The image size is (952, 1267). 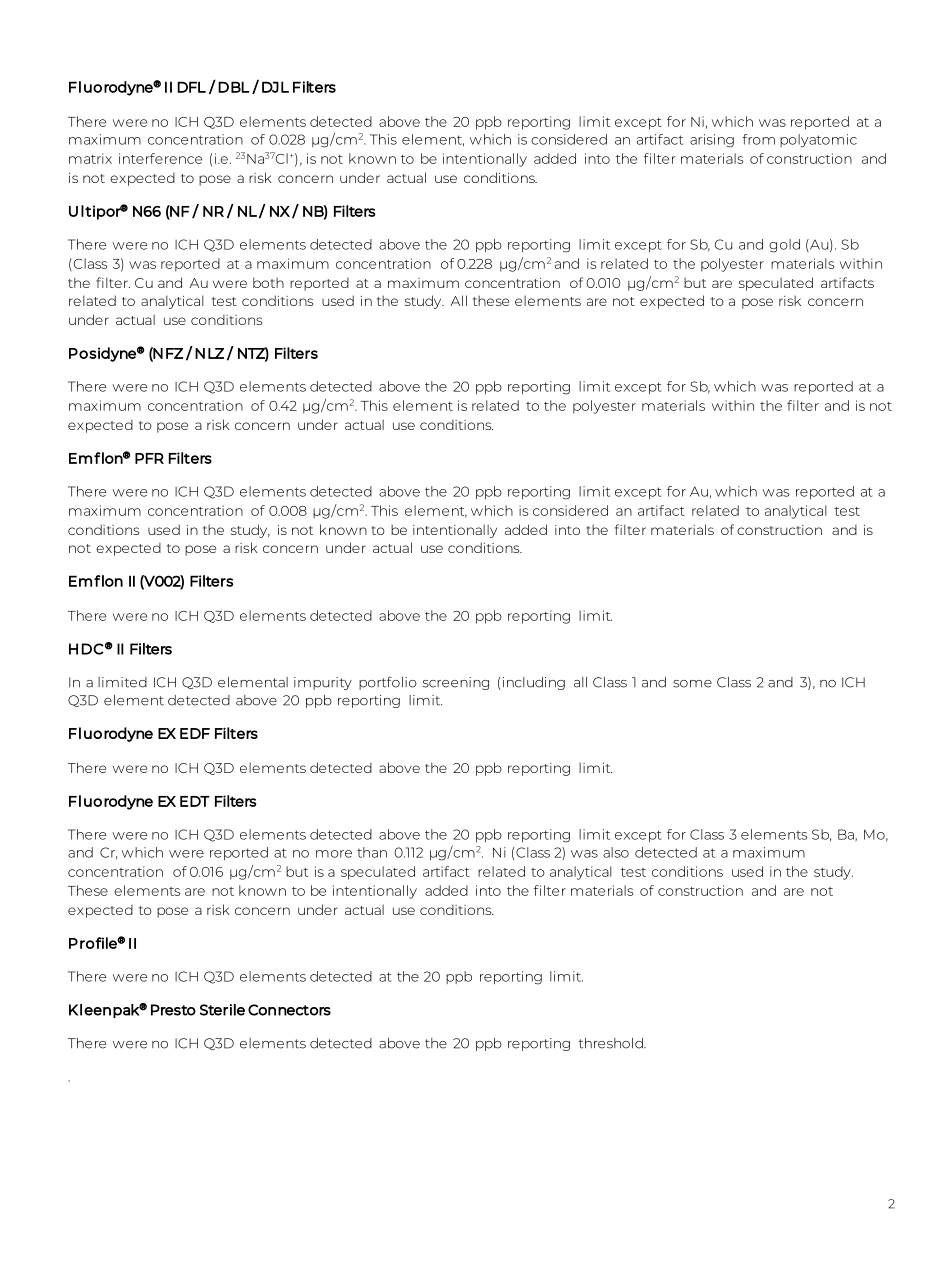 What do you see at coordinates (611, 1043) in the screenshot?
I see `threshold` at bounding box center [611, 1043].
